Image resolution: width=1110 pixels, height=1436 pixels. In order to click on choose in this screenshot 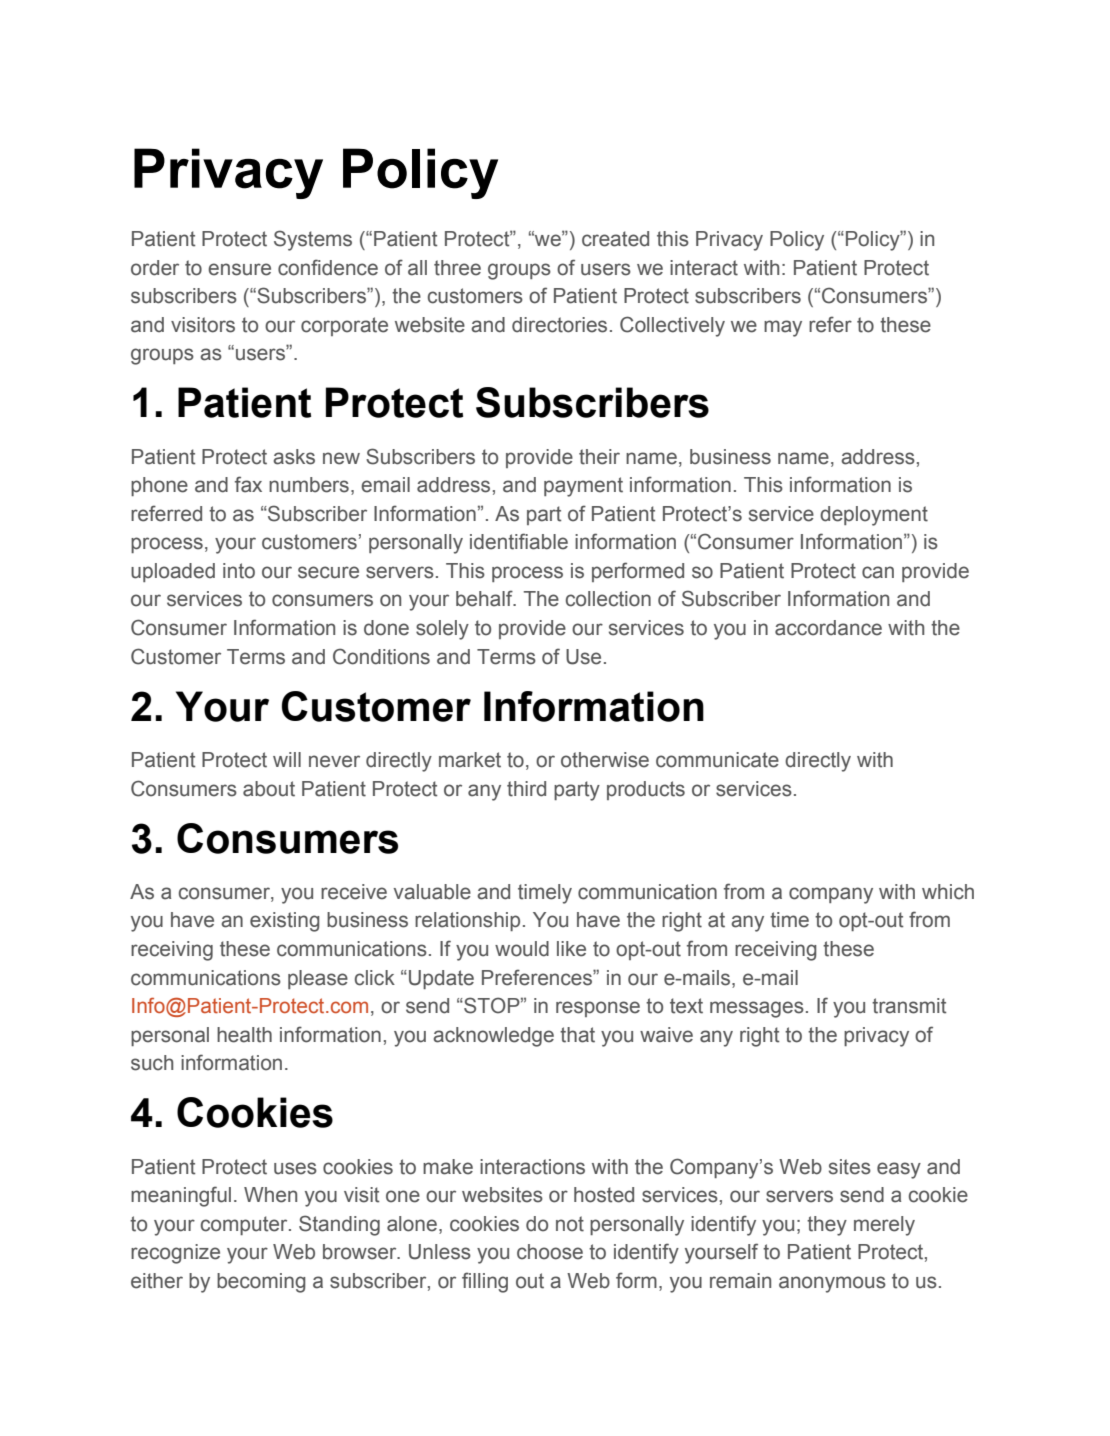, I will do `click(550, 1252)`.
